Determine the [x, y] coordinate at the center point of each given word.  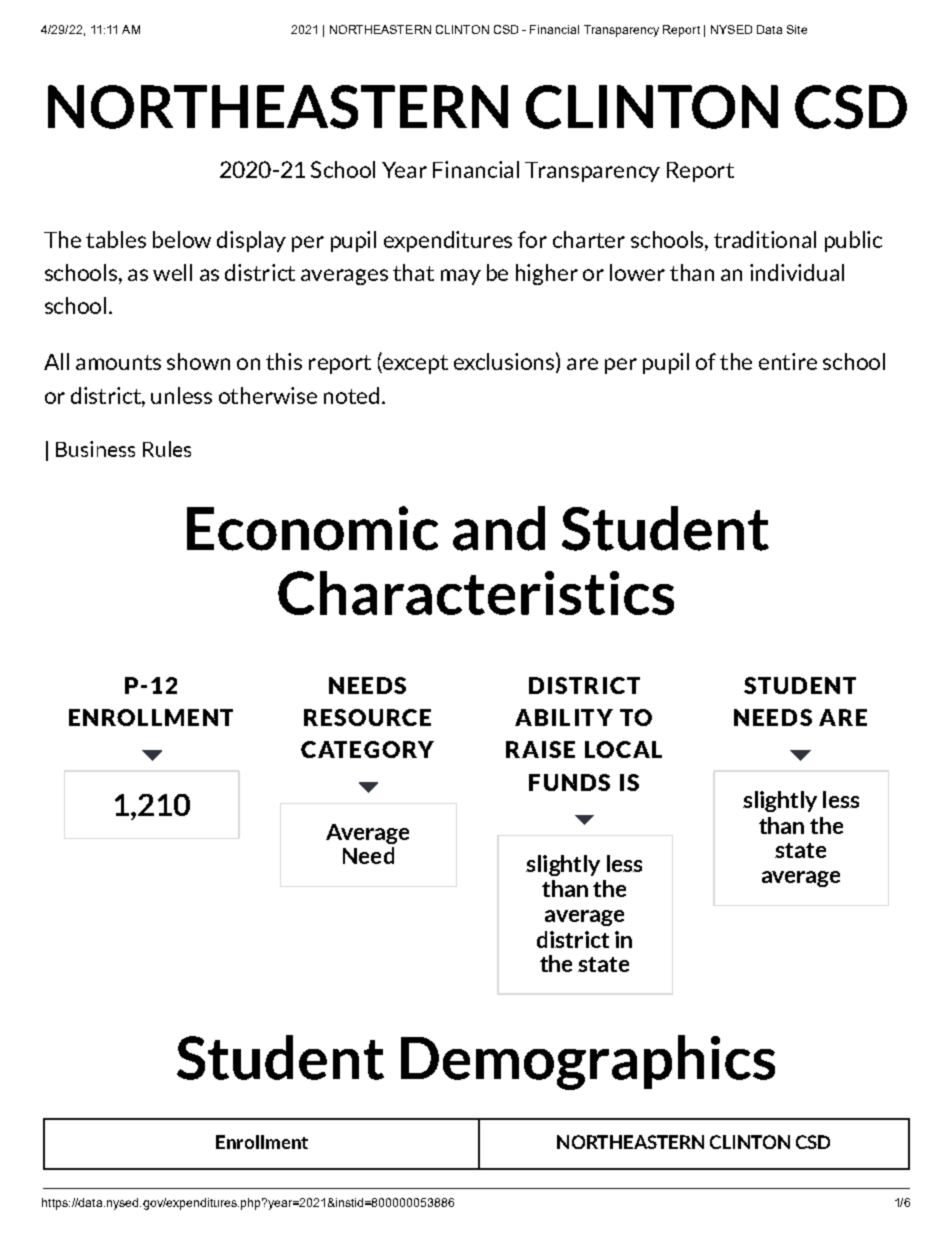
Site [797, 29]
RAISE [540, 749]
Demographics [588, 1062]
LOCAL [623, 749]
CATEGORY [367, 749]
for [532, 239]
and [499, 528]
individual [797, 272]
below [182, 239]
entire [788, 361]
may [461, 277]
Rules [167, 449]
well [172, 272]
